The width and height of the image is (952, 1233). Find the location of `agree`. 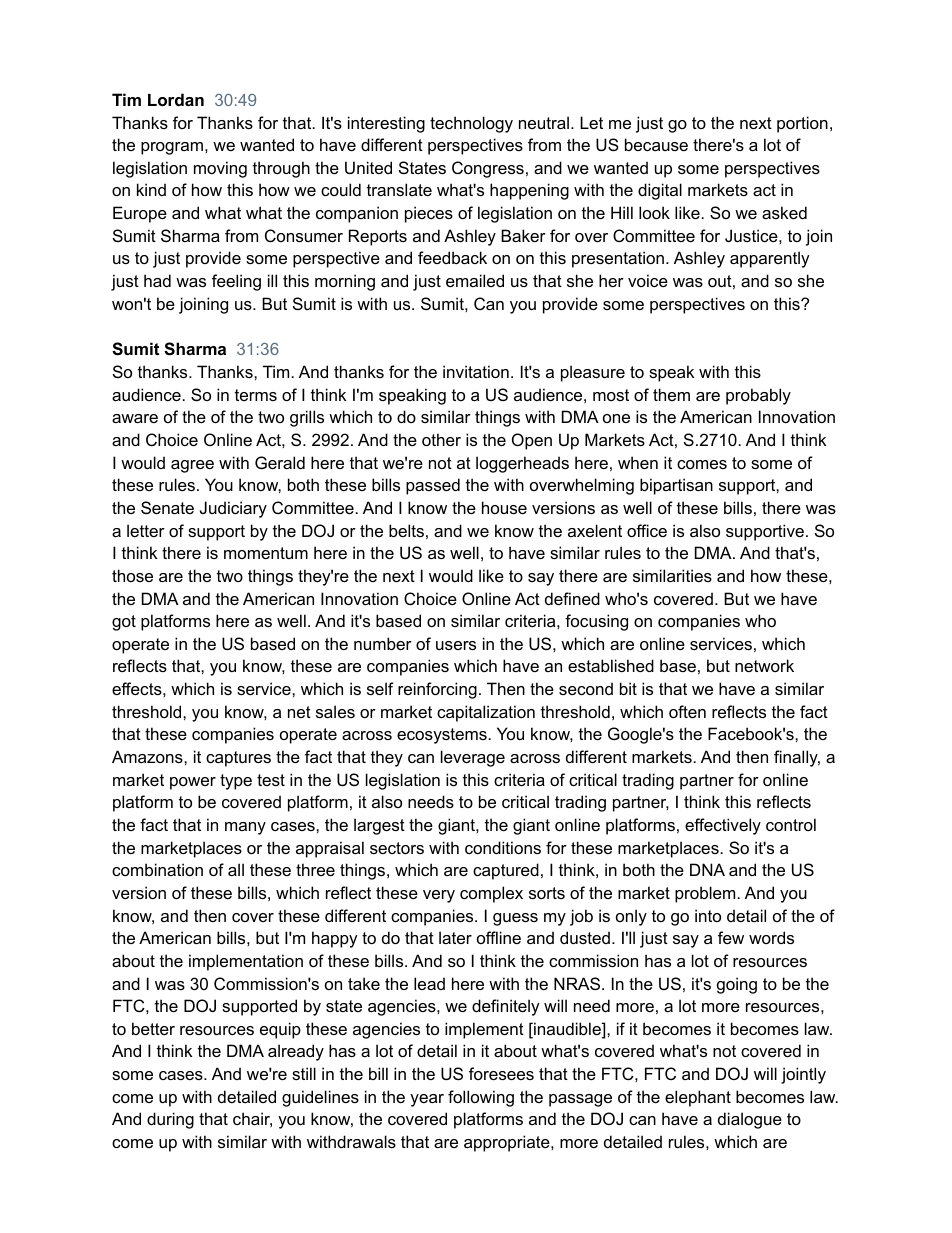

agree is located at coordinates (192, 466).
